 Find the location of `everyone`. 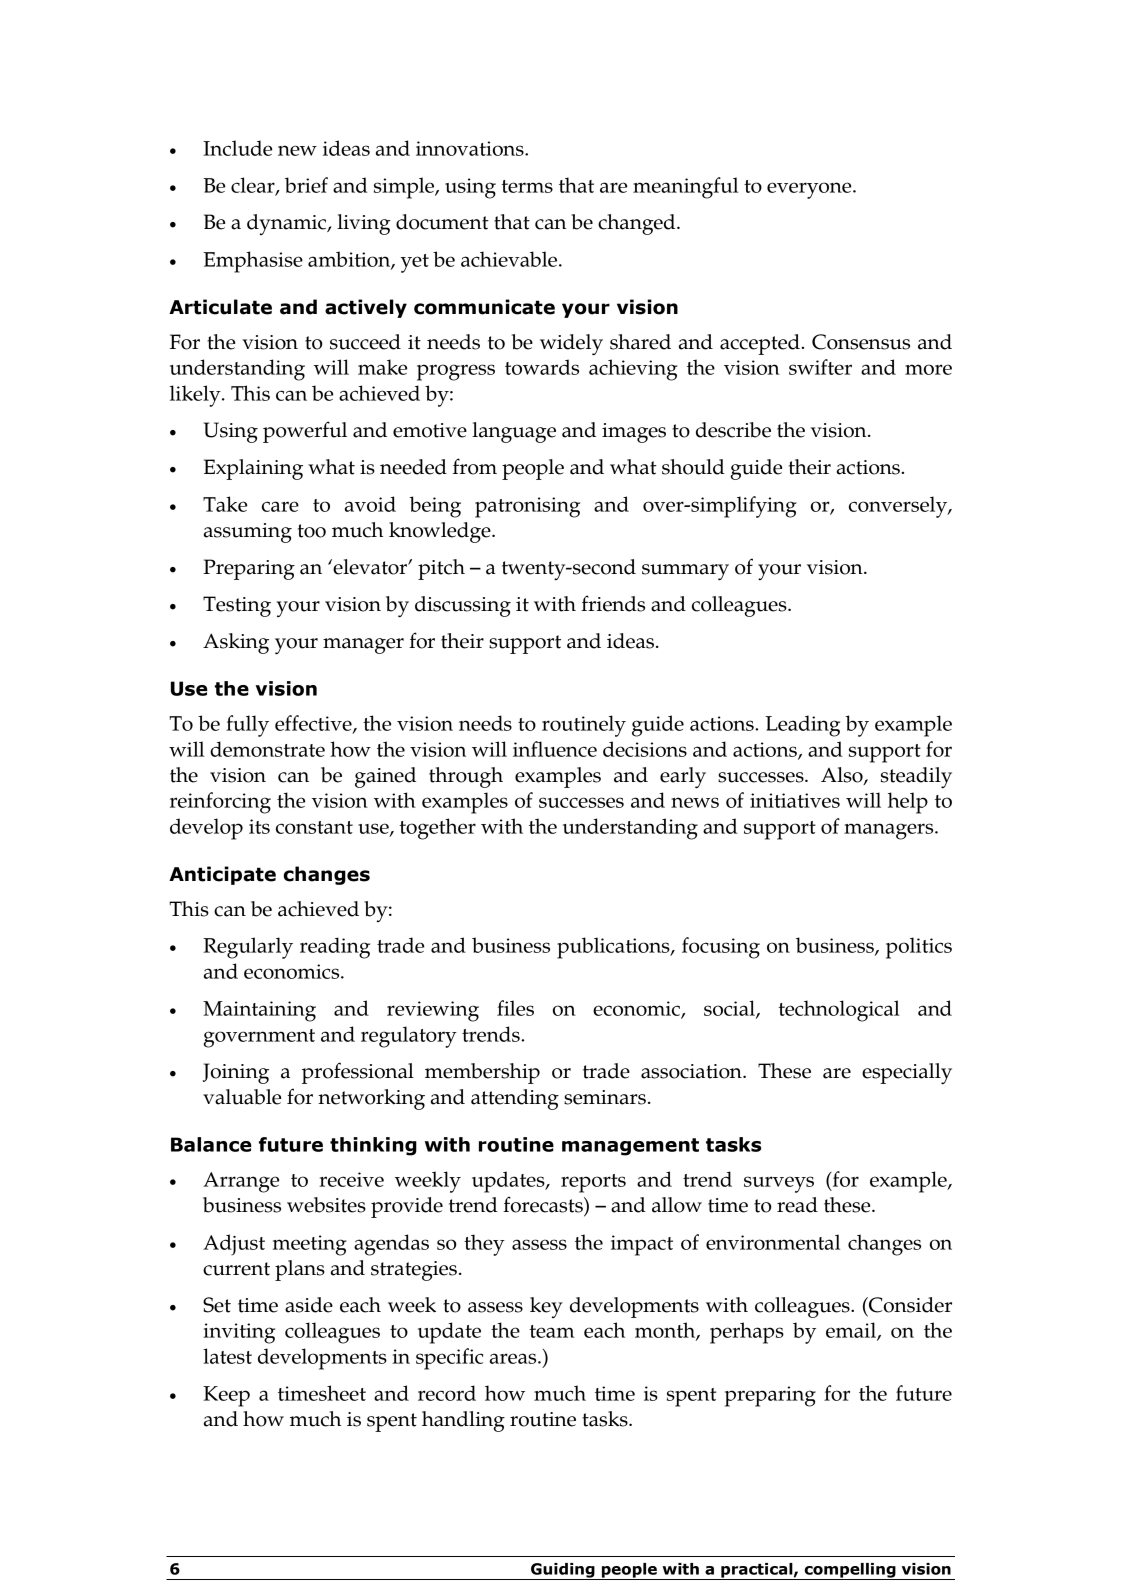

everyone is located at coordinates (810, 190).
